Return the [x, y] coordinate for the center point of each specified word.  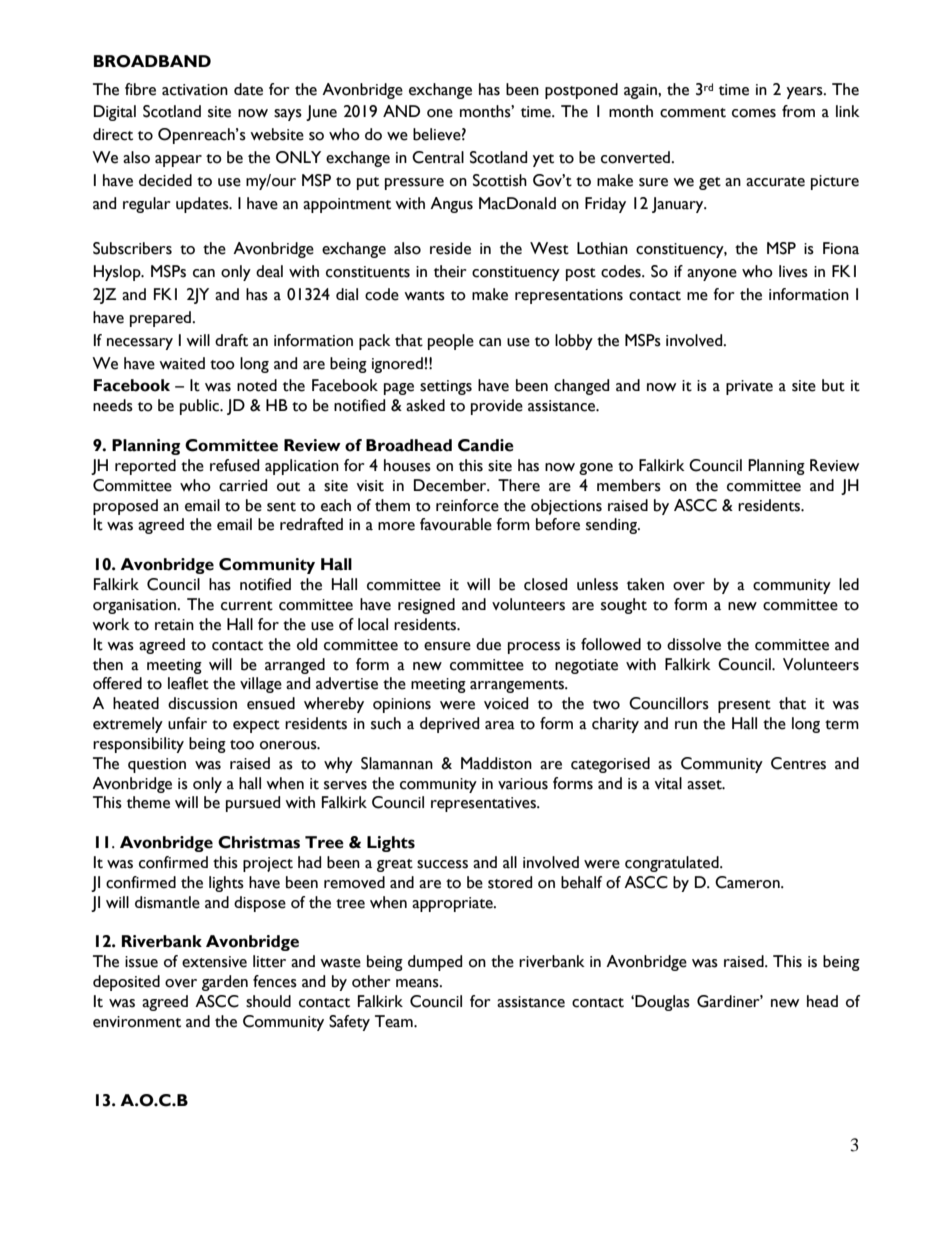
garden [225, 983]
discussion [202, 703]
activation [195, 90]
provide [497, 407]
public [201, 407]
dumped [435, 963]
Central [438, 157]
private [749, 387]
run [686, 725]
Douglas [661, 1003]
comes [754, 113]
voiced [506, 703]
